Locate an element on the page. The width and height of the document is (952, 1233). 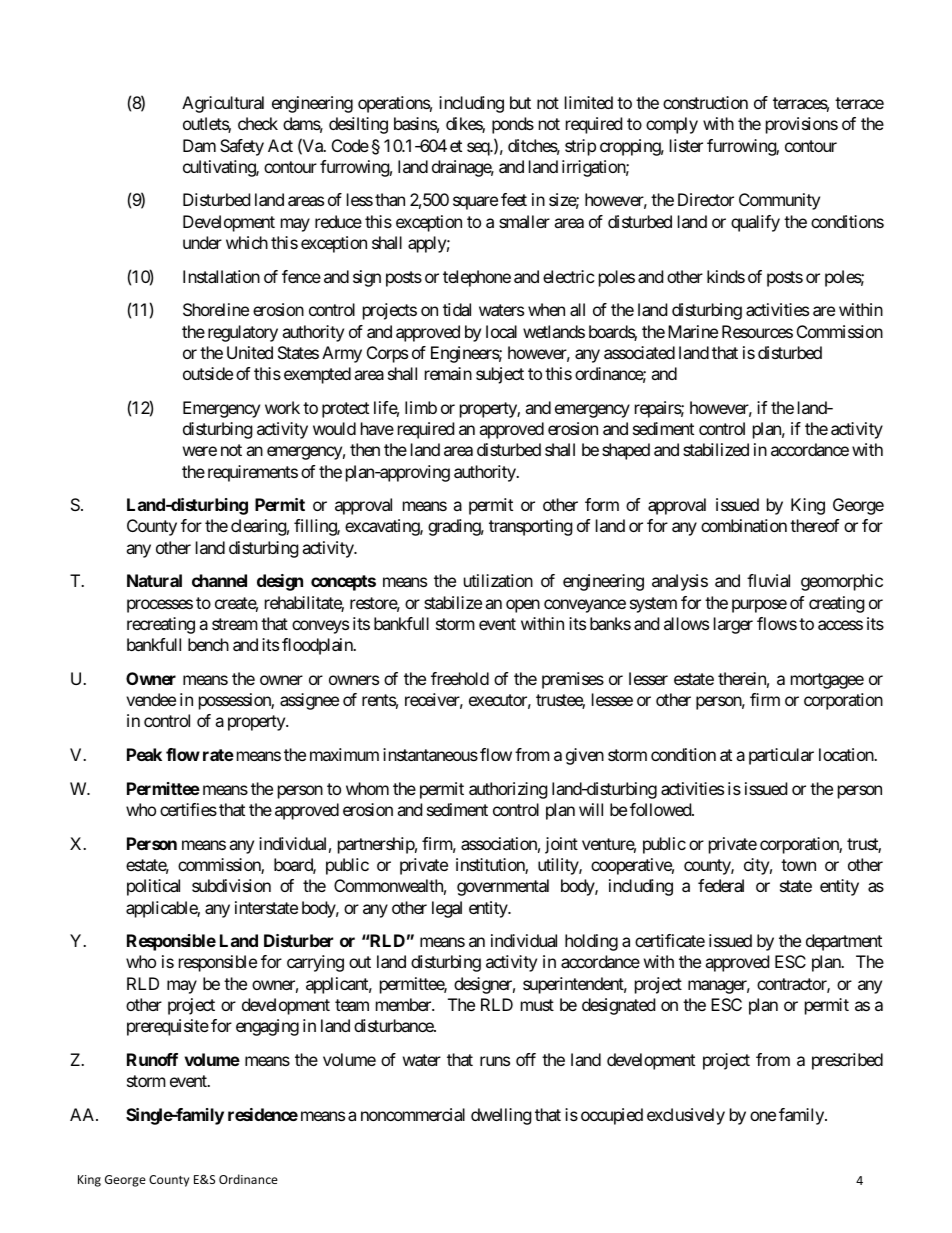
Runoff is located at coordinates (152, 1059).
